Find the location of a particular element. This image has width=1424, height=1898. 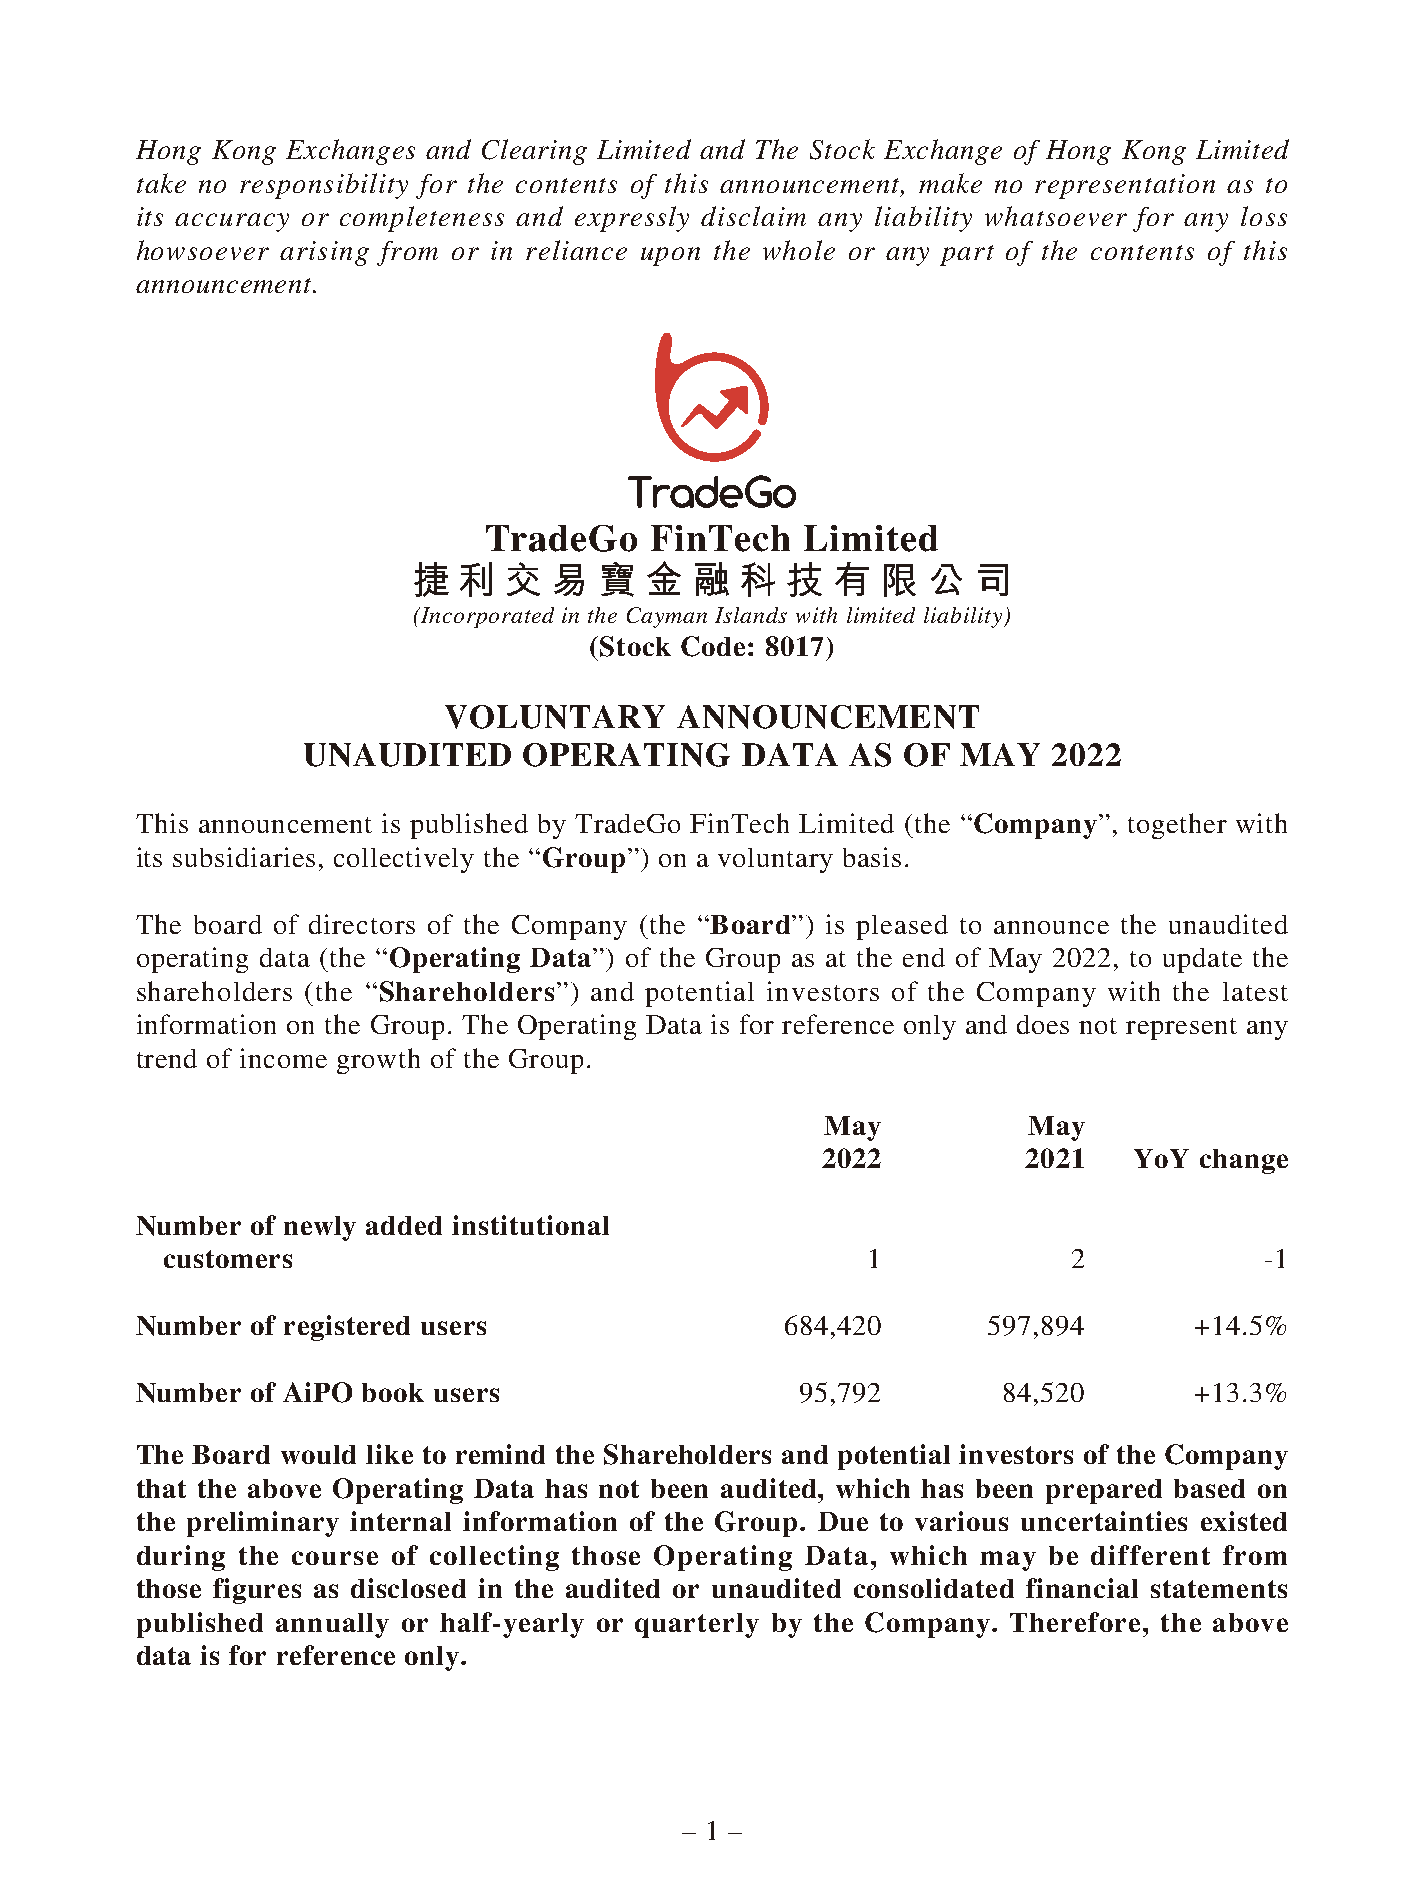

income is located at coordinates (283, 1058).
